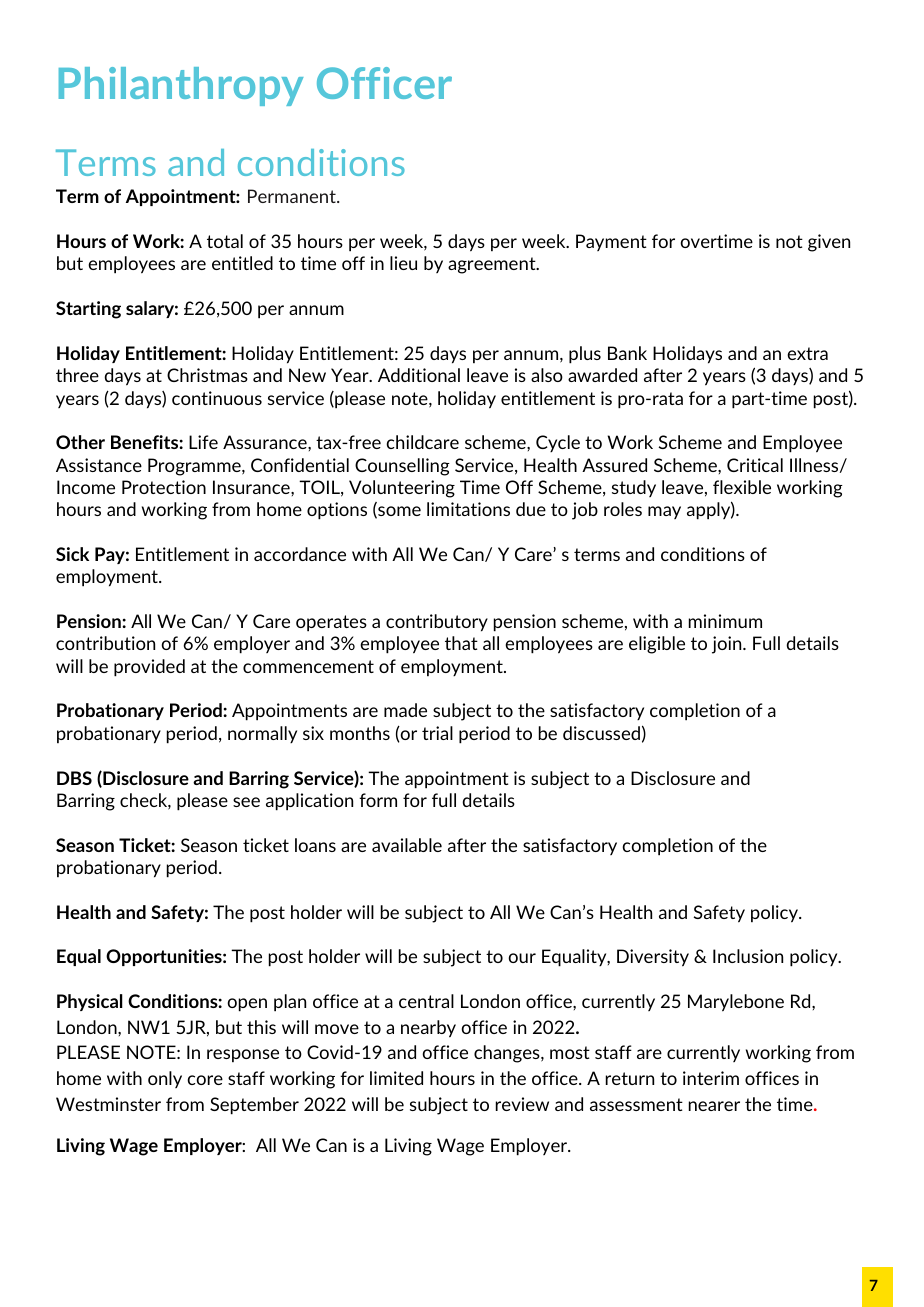 Image resolution: width=924 pixels, height=1307 pixels. Describe the element at coordinates (807, 353) in the screenshot. I see `extra` at that location.
